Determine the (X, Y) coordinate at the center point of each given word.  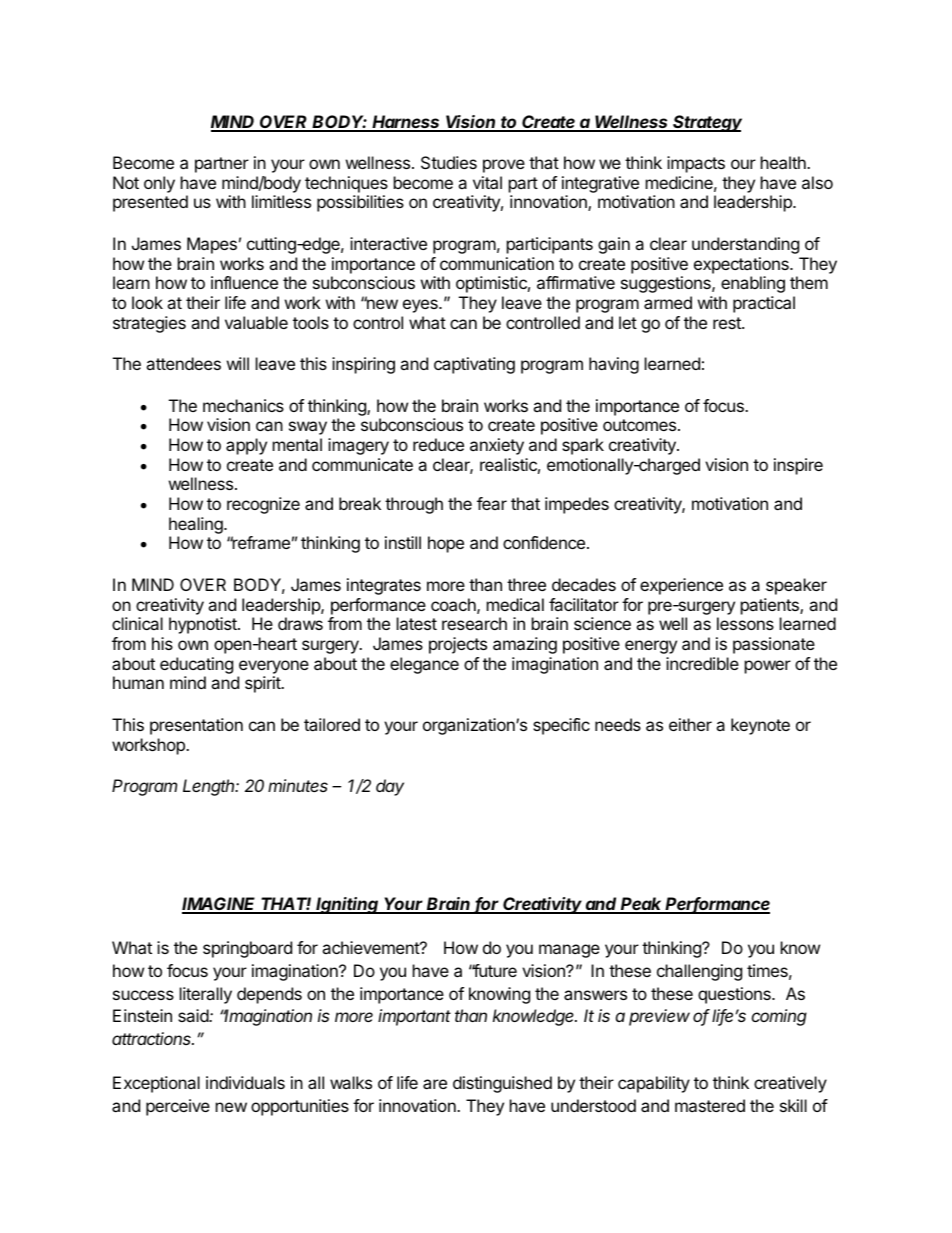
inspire (798, 466)
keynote (760, 726)
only (159, 184)
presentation (196, 726)
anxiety (497, 446)
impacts (696, 164)
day (390, 787)
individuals (245, 1082)
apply (246, 446)
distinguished (502, 1084)
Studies (449, 162)
